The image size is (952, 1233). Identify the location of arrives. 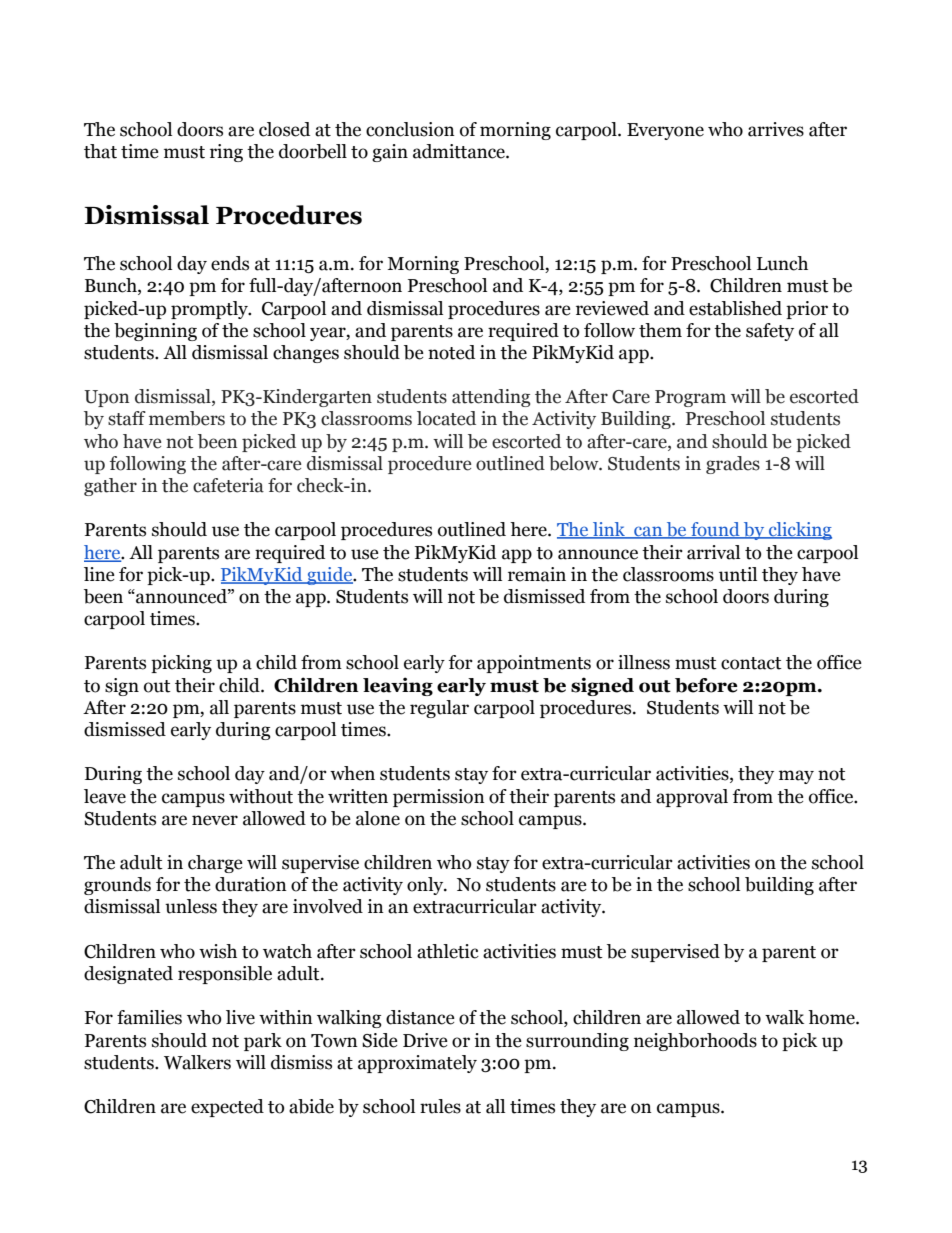
(776, 129).
